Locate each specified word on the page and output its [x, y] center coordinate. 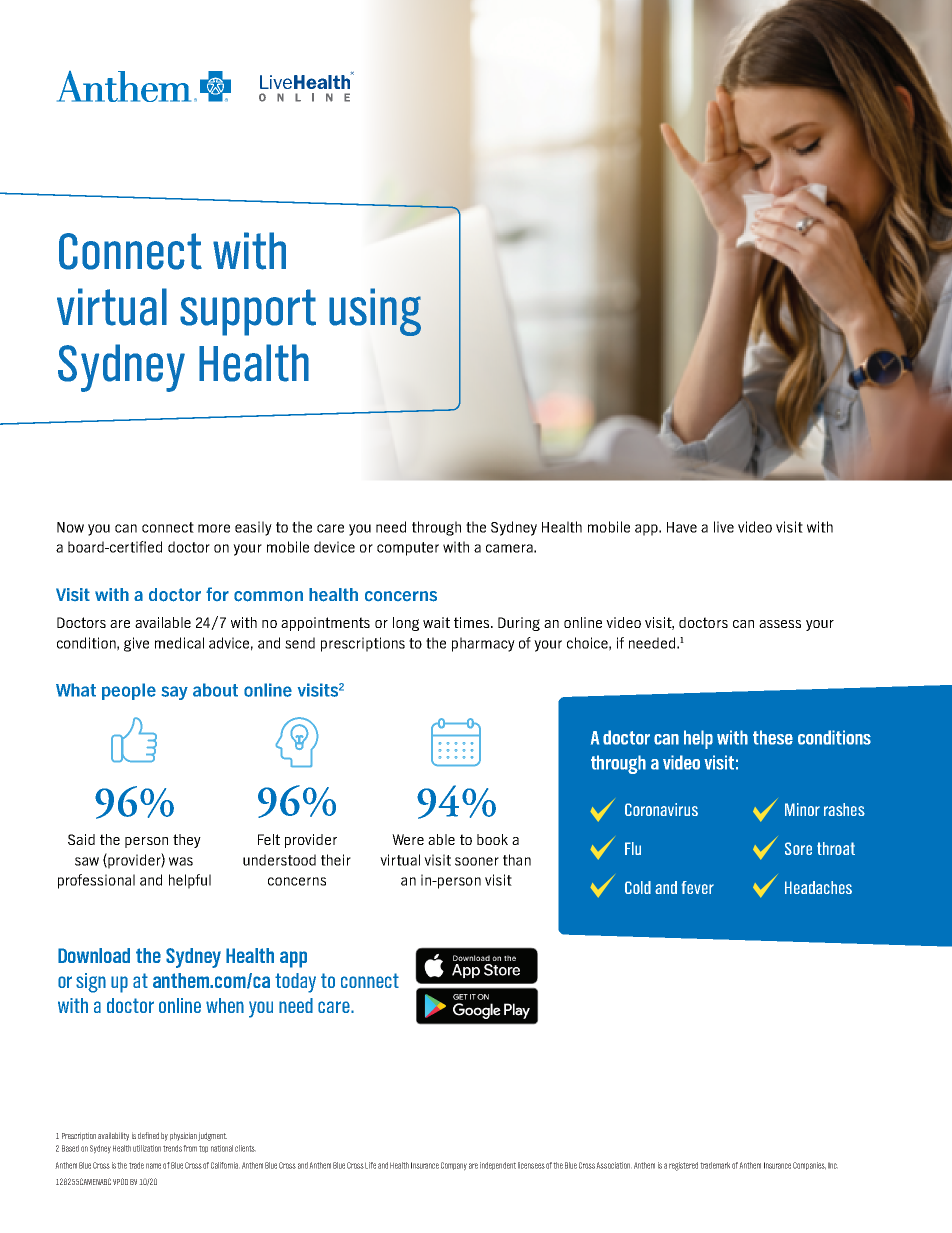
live [724, 527]
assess [780, 624]
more [214, 528]
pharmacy [483, 644]
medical [179, 643]
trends [172, 1148]
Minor [802, 809]
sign [91, 983]
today [295, 983]
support [248, 312]
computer [408, 549]
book [492, 839]
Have [682, 527]
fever [698, 887]
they [187, 841]
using [375, 312]
